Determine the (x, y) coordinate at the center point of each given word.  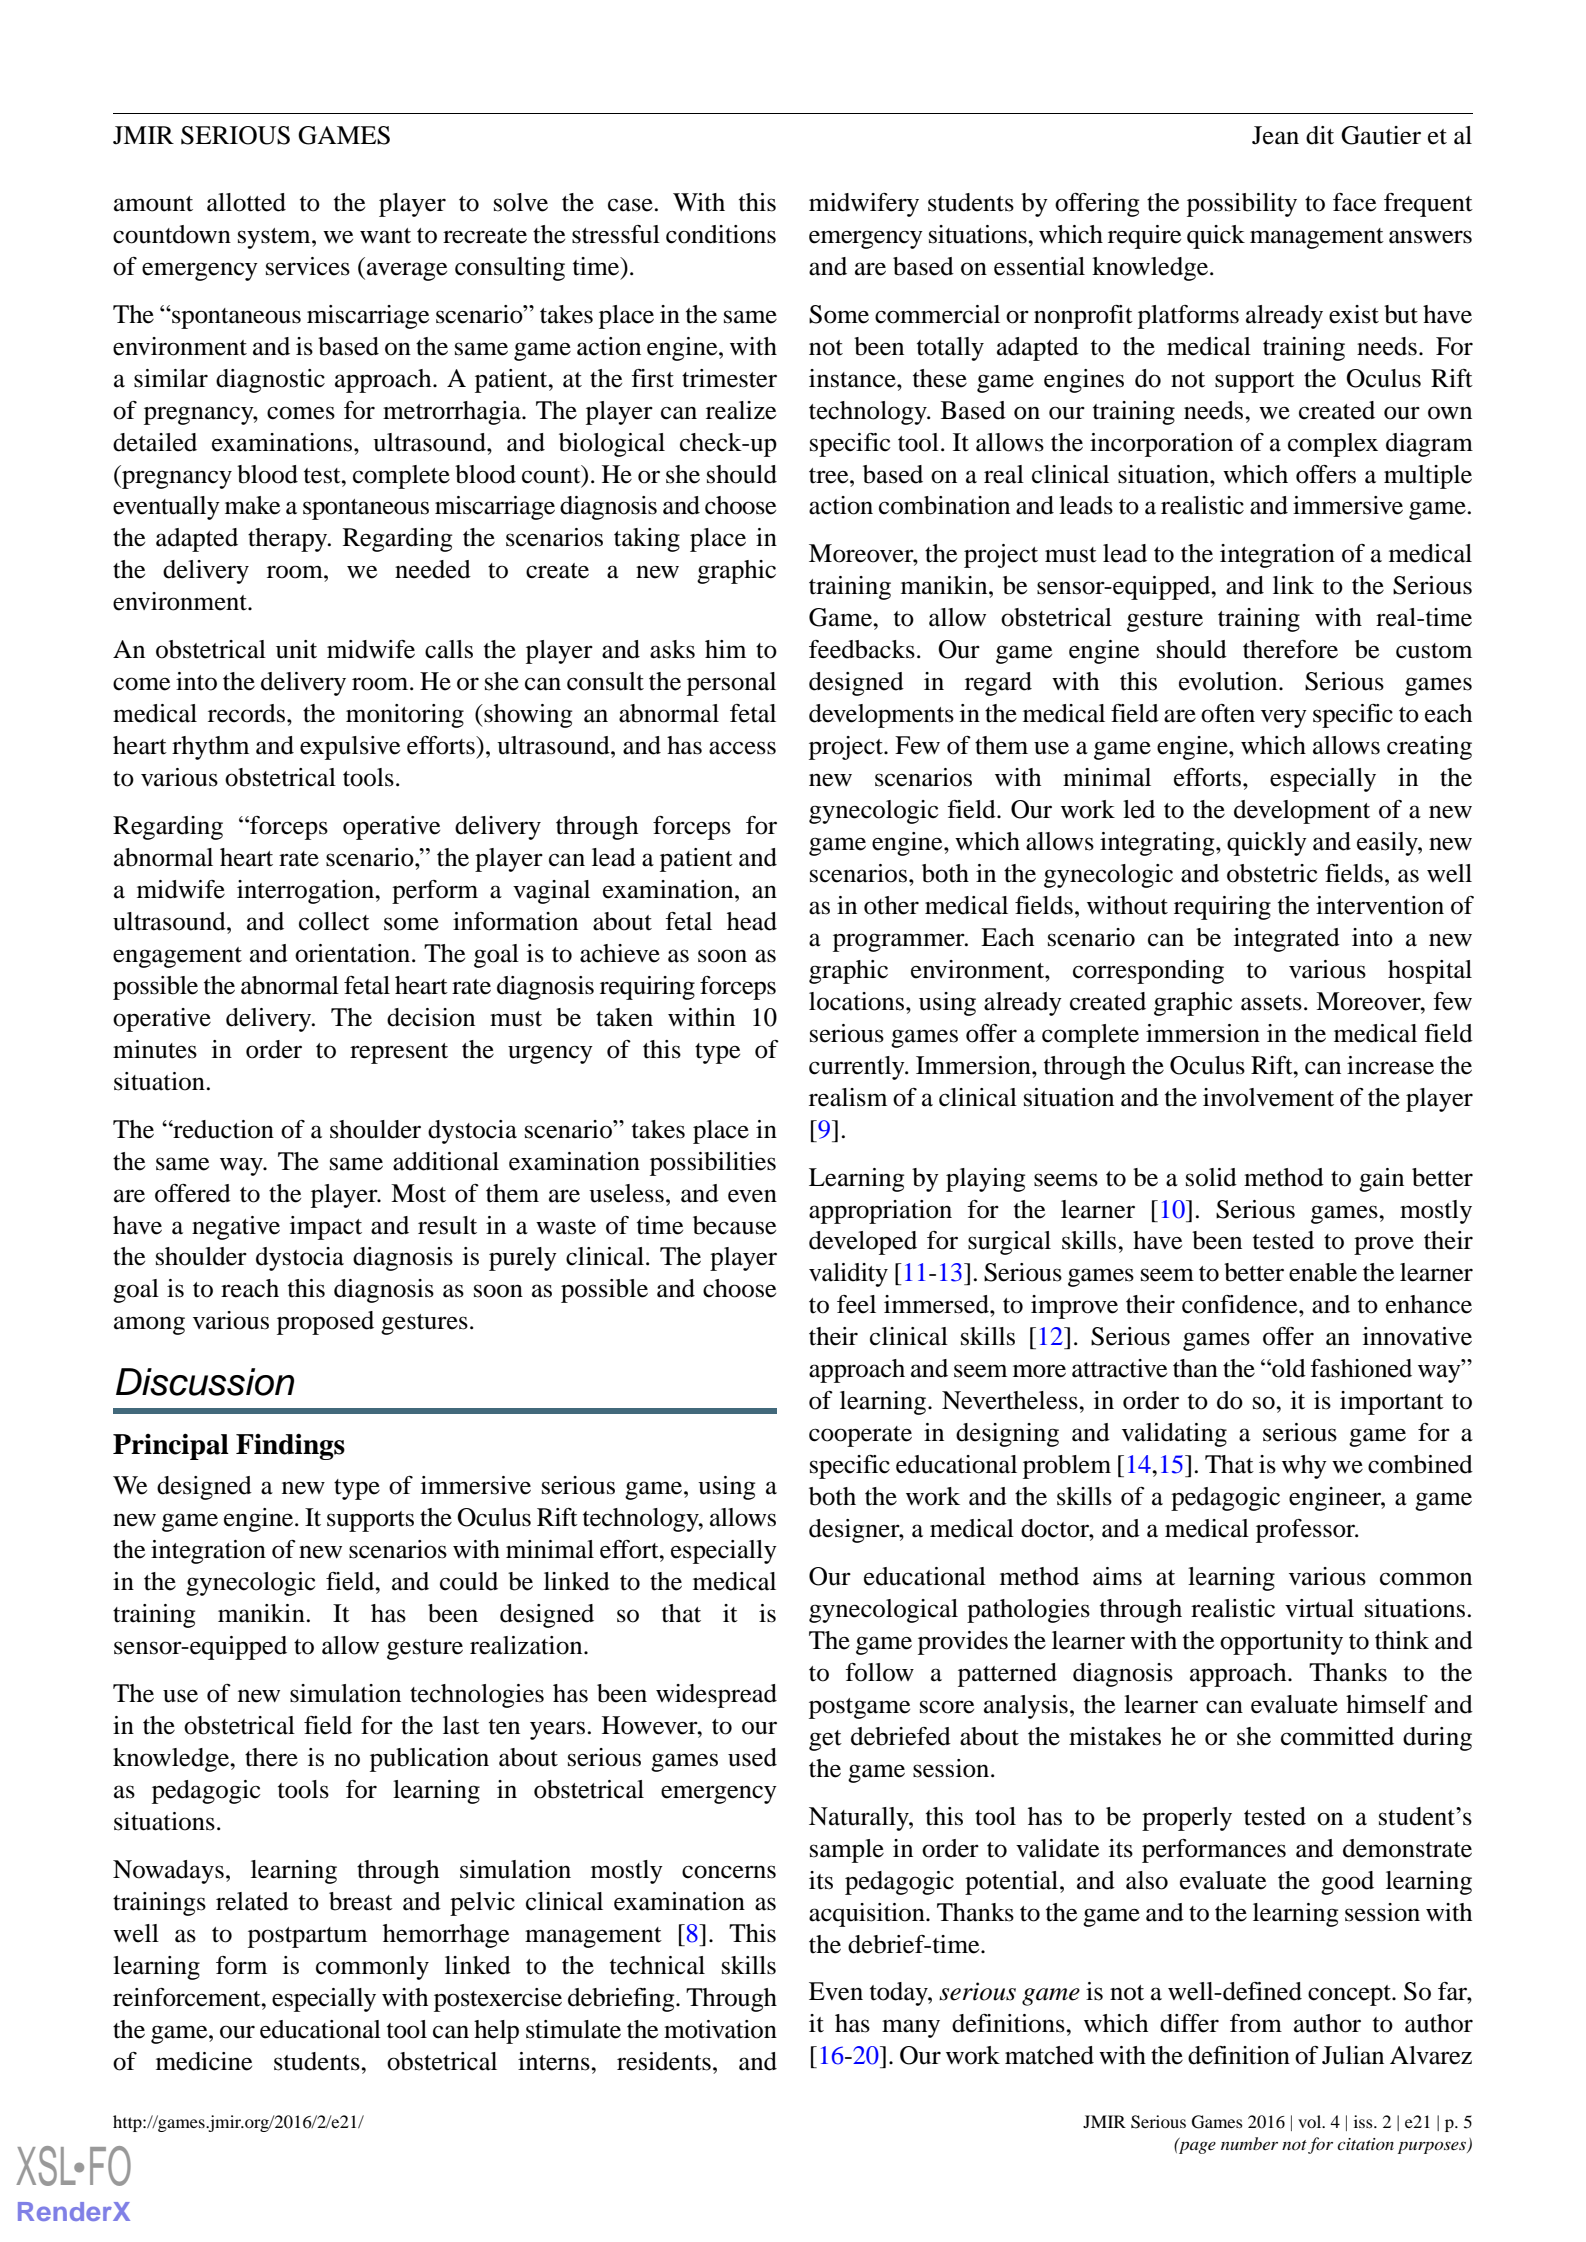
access (742, 748)
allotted (246, 202)
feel (856, 1304)
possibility (1242, 205)
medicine (204, 2061)
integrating (1158, 844)
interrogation (306, 892)
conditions (721, 234)
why (1304, 1467)
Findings (290, 1447)
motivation (720, 2029)
